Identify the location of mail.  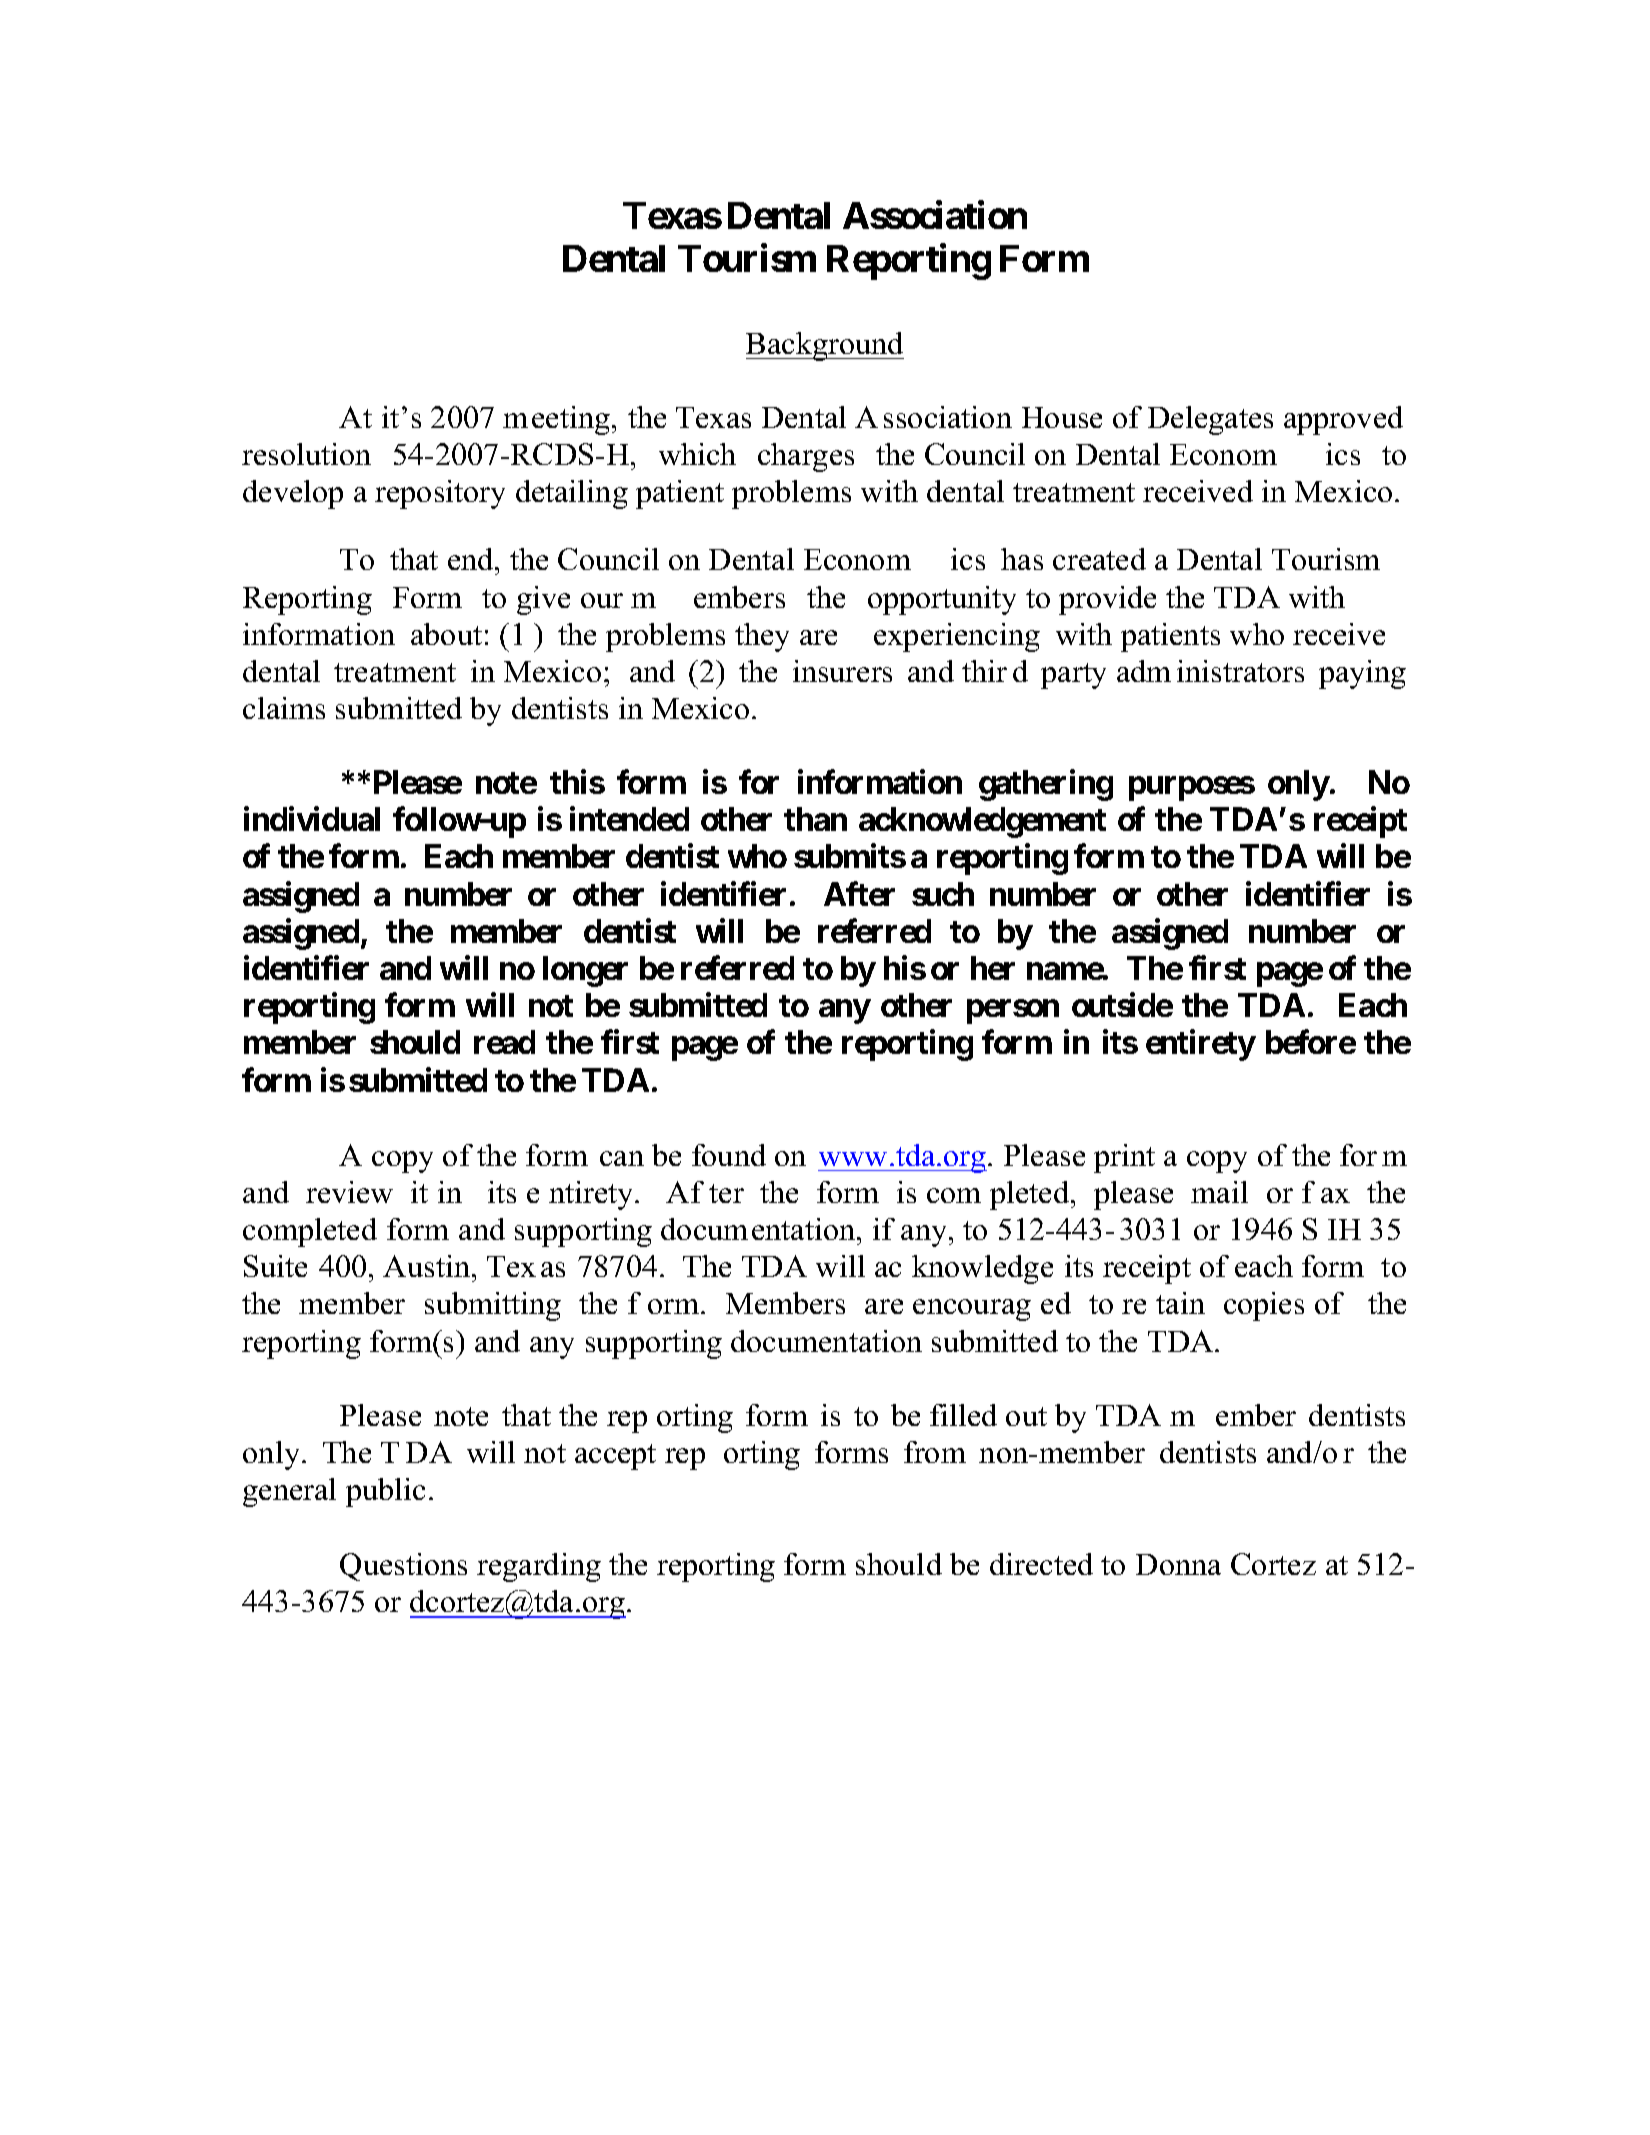
(1219, 1192).
